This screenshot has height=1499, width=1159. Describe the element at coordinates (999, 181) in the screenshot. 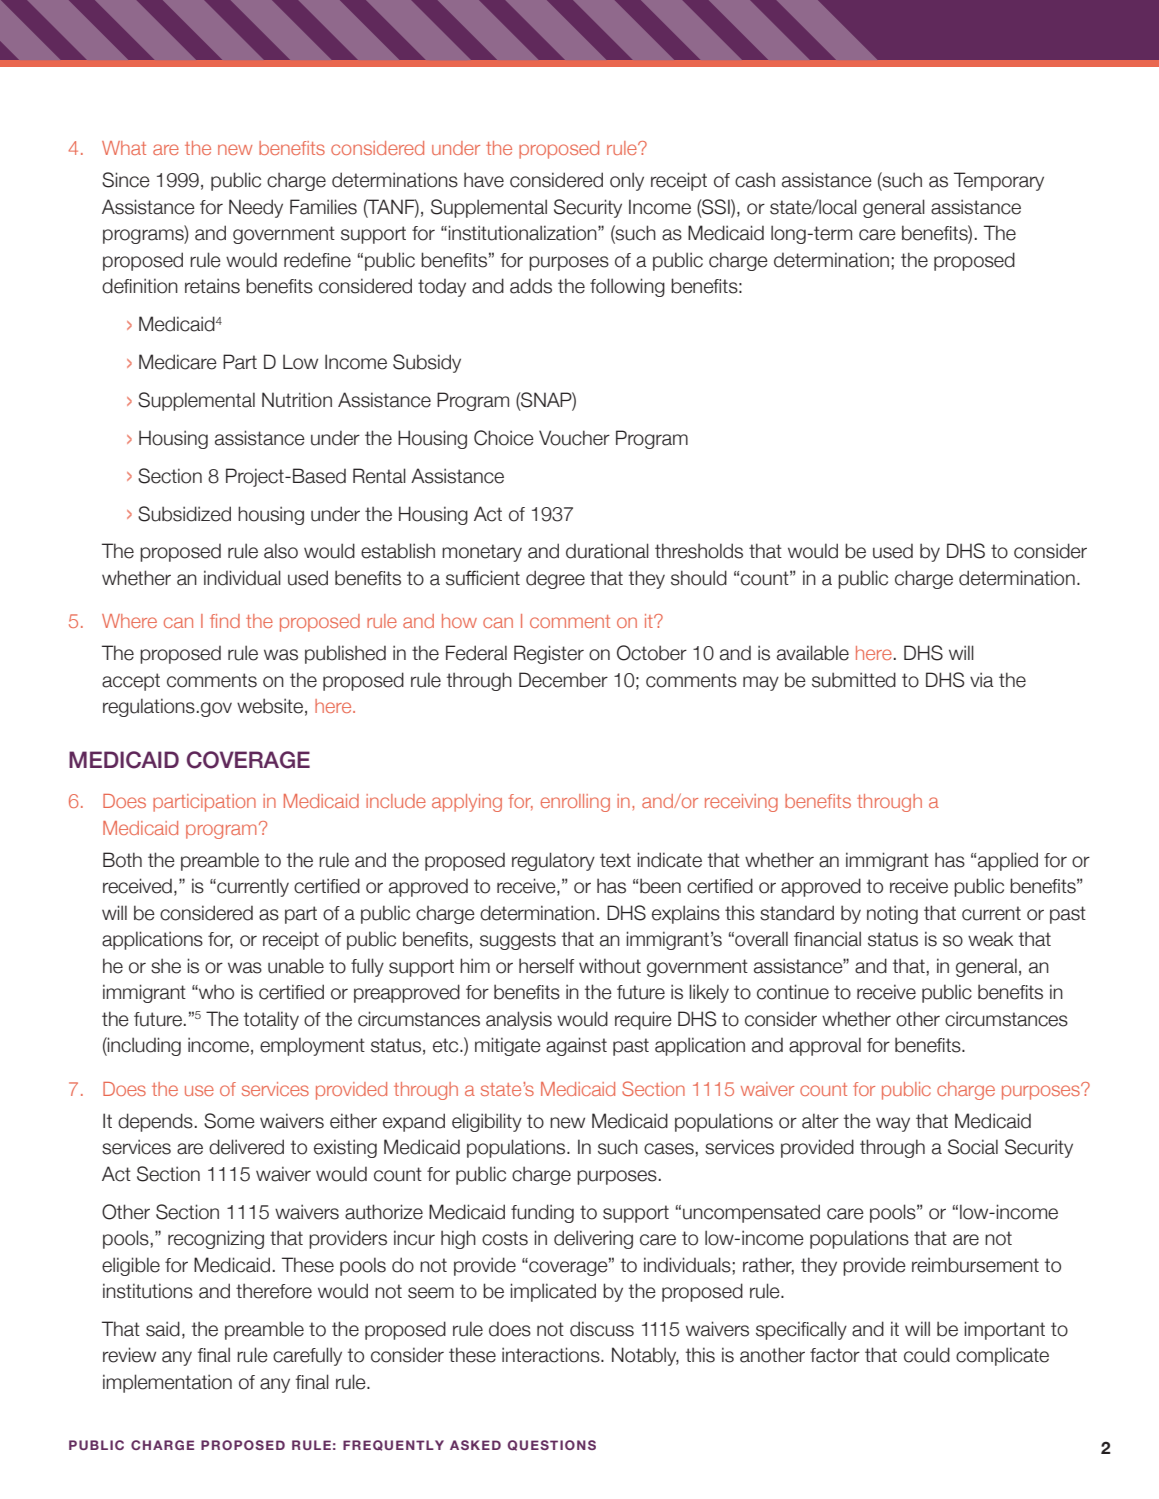

I see `Temporary` at that location.
